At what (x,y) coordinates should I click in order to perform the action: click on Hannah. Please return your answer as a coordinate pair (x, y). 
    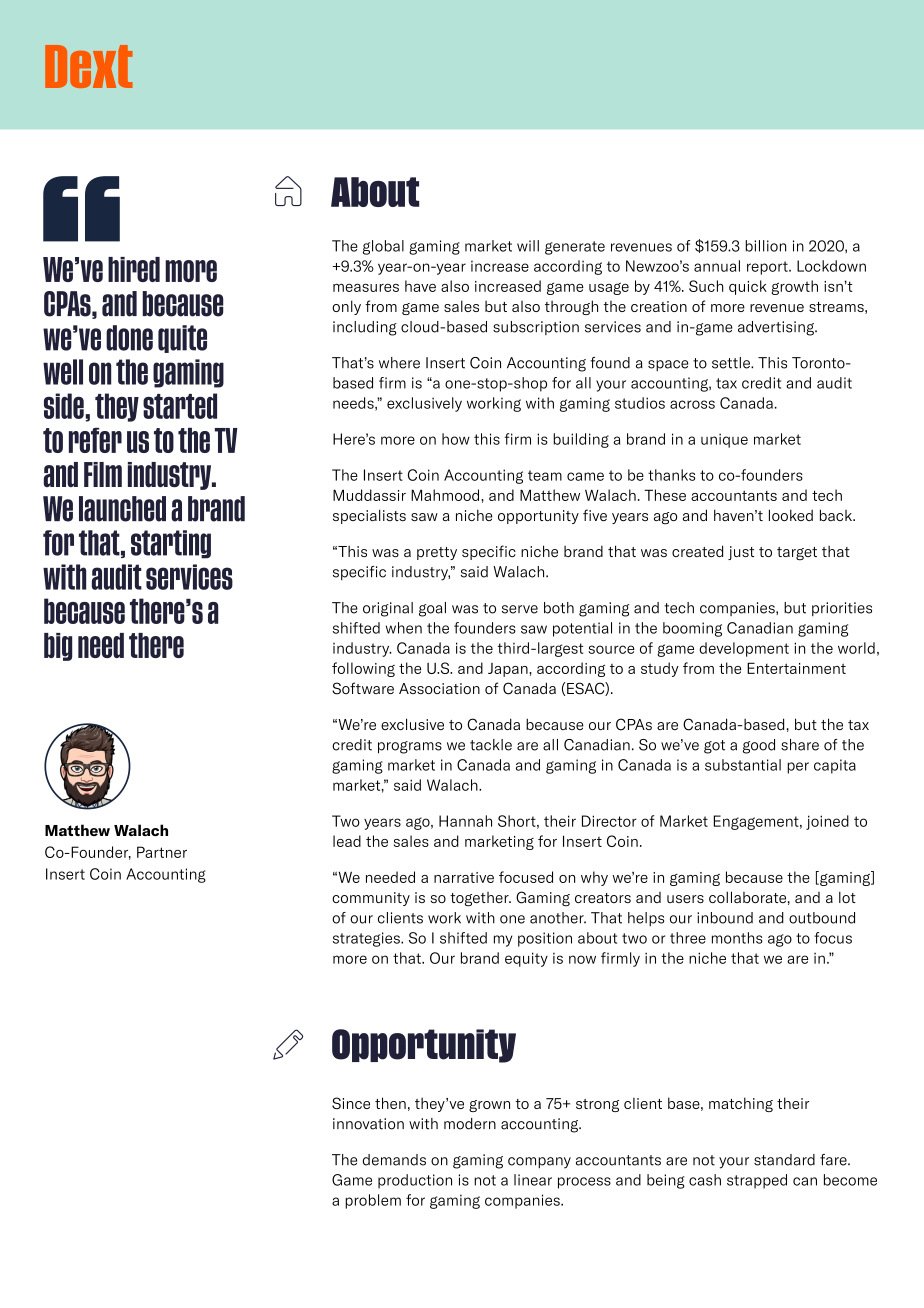
    Looking at the image, I should click on (465, 821).
